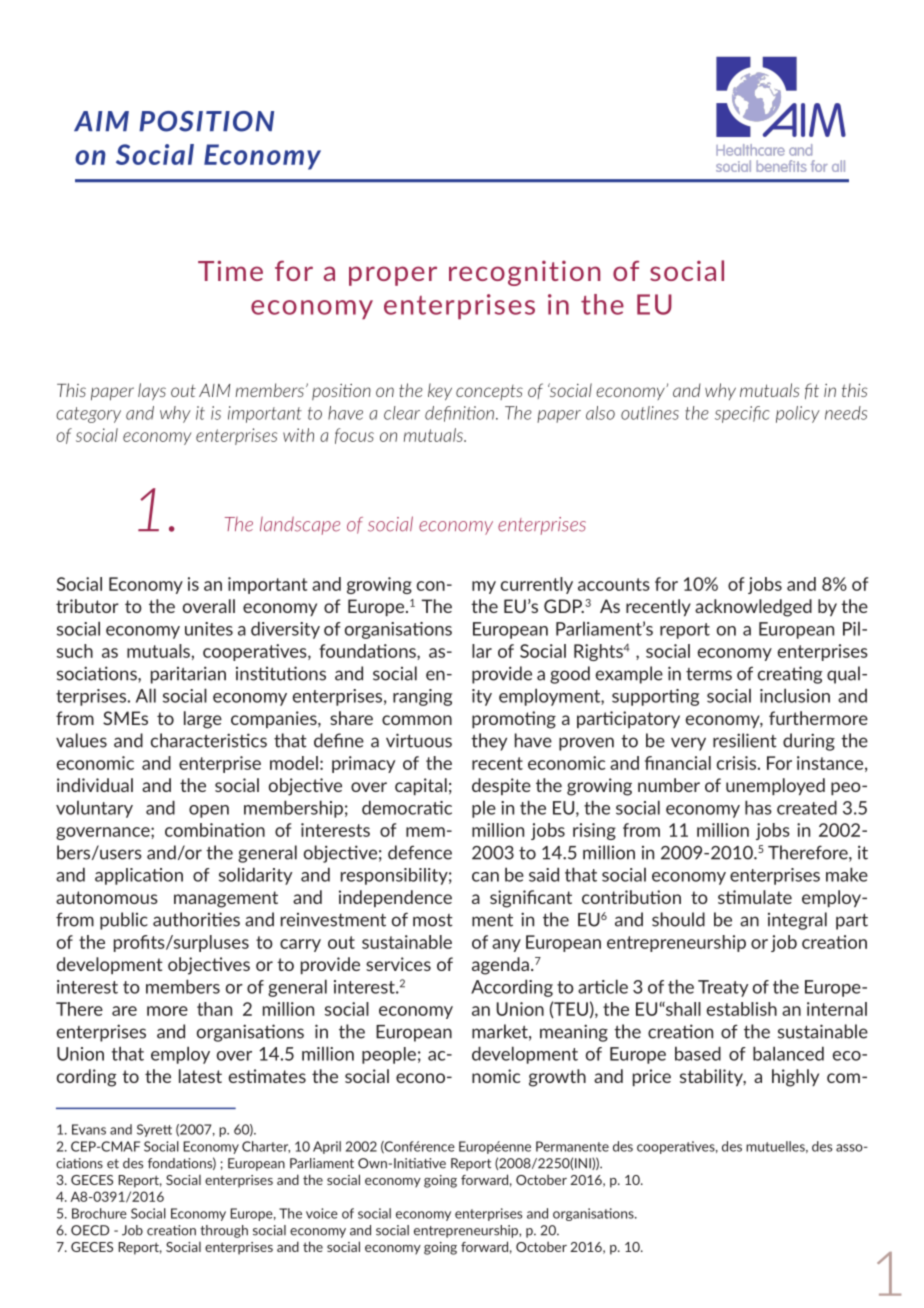 This screenshot has height=1308, width=924. I want to click on specific, so click(742, 414).
